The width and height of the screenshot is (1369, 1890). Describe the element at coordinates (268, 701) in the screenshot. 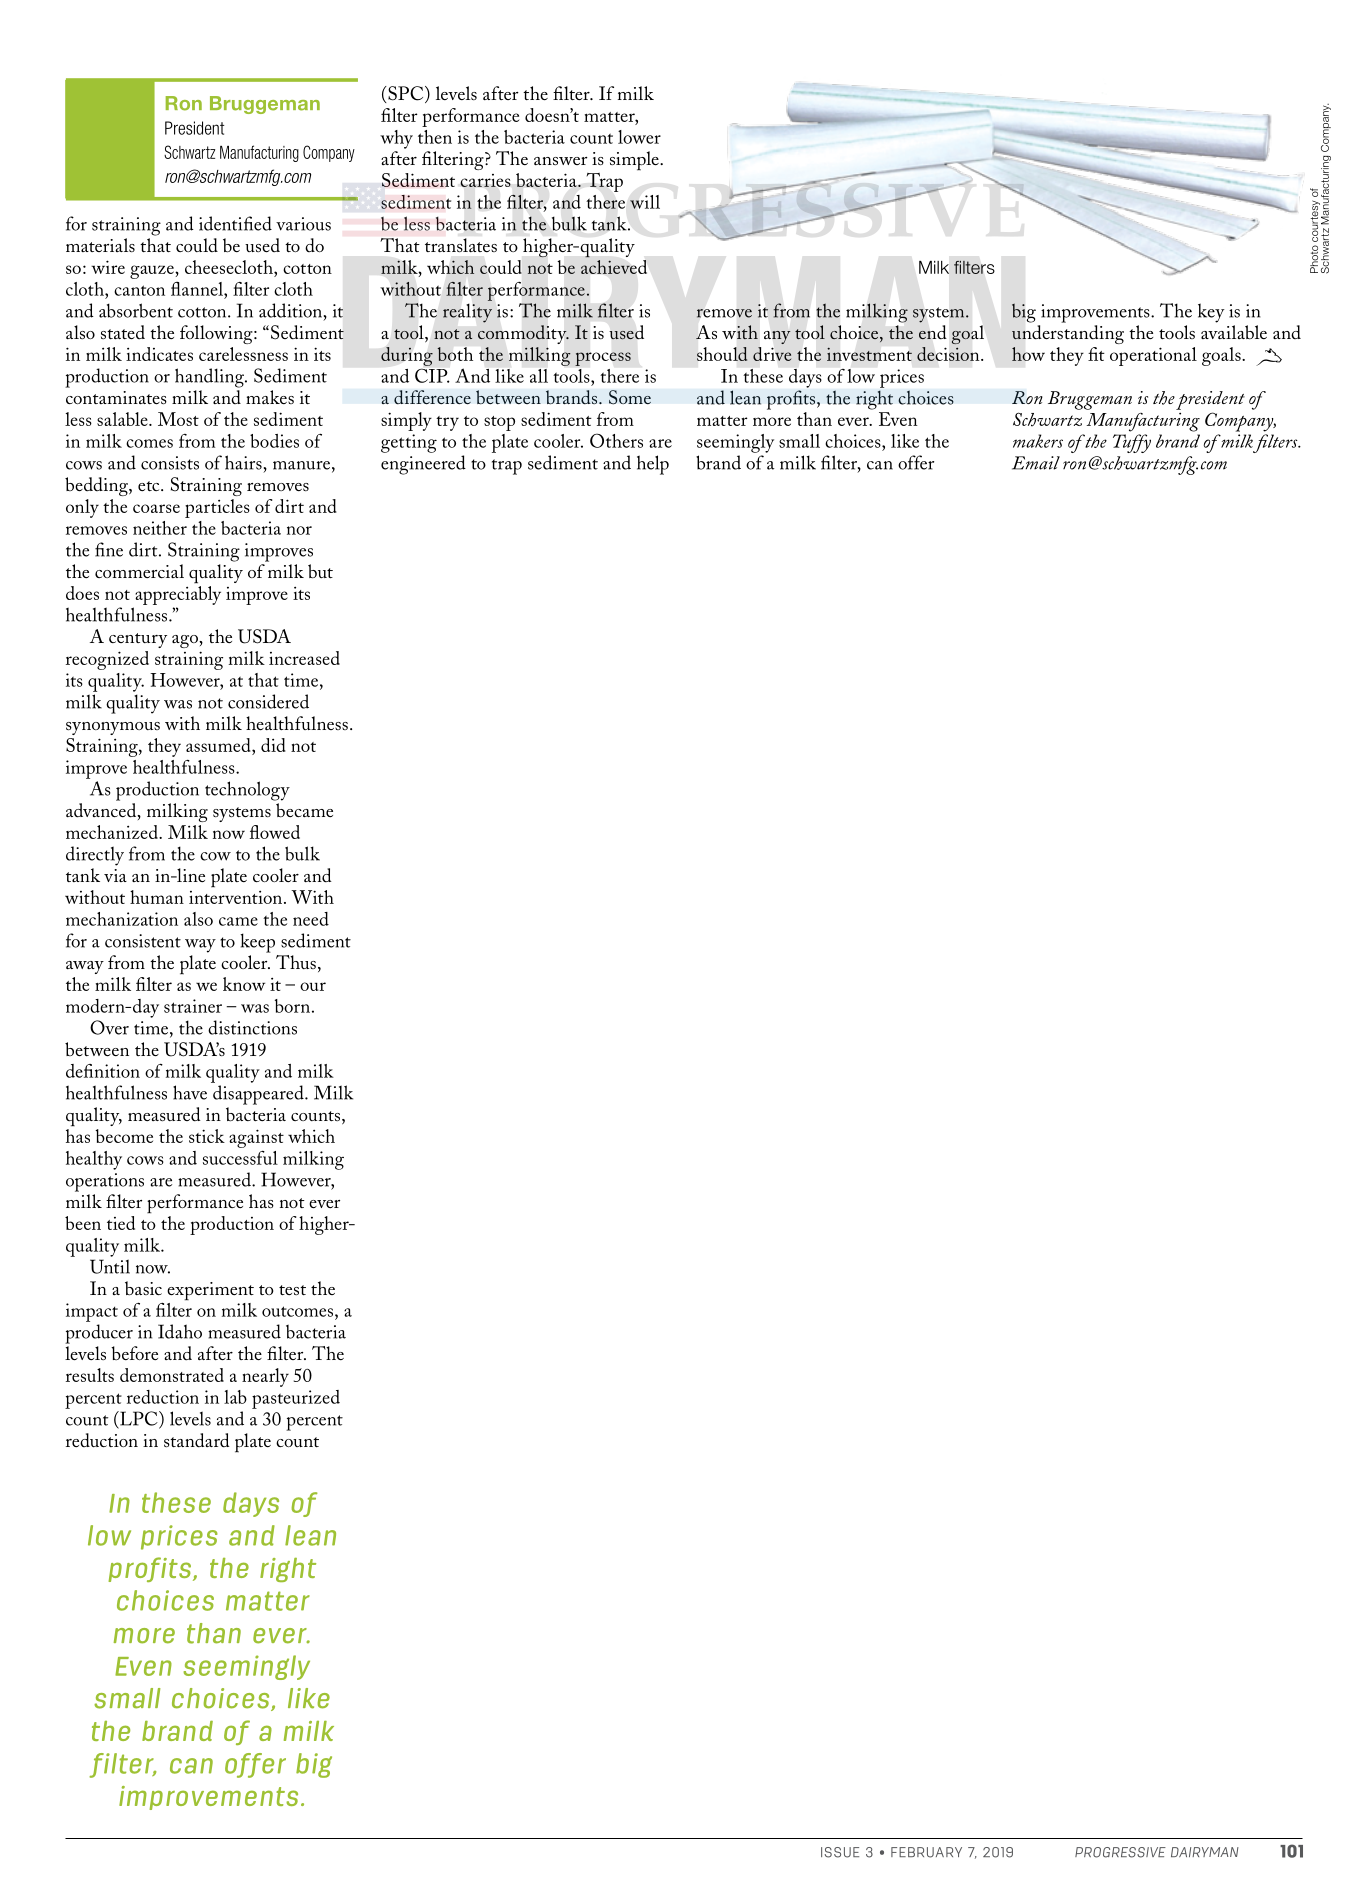

I see `considered` at that location.
